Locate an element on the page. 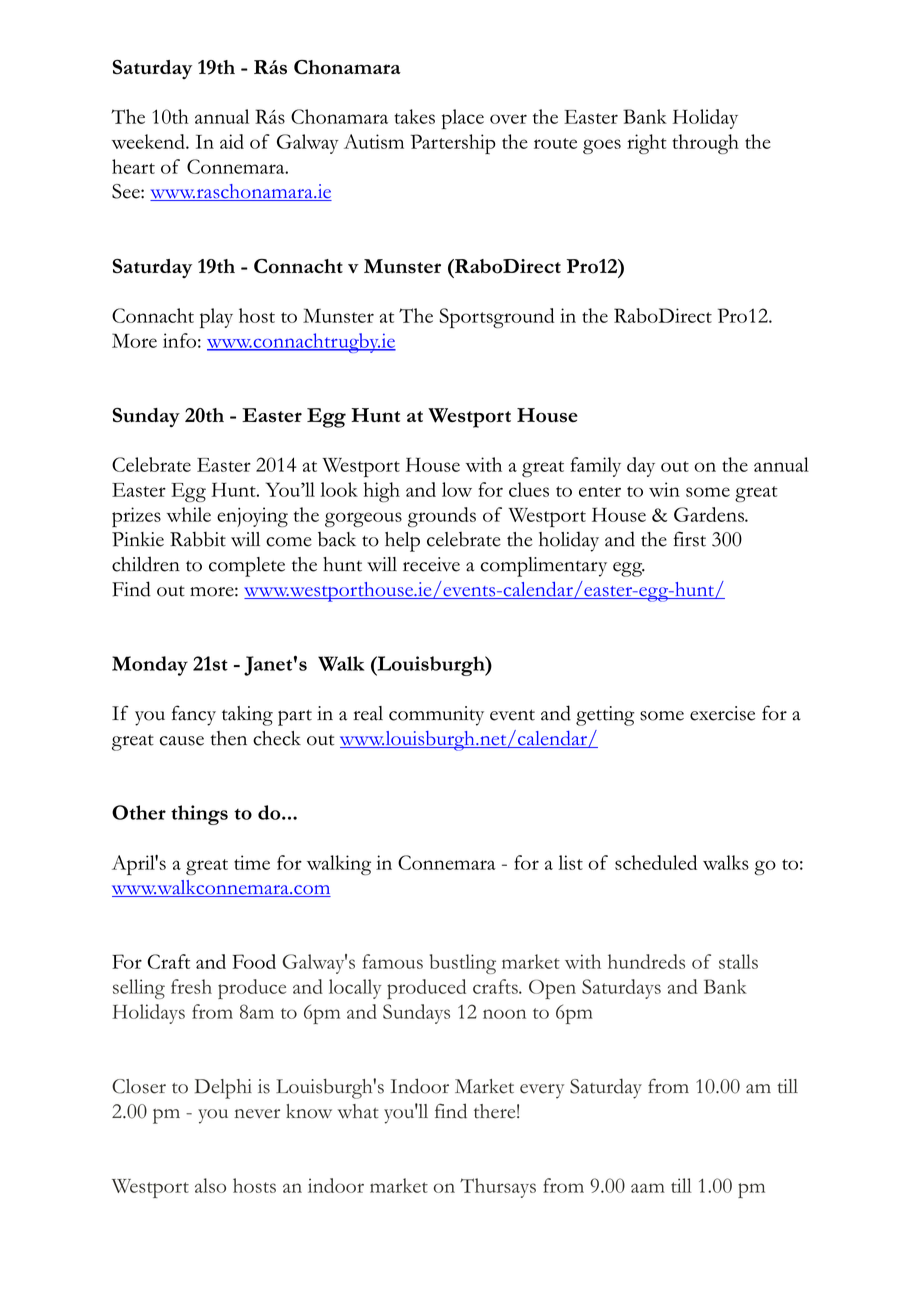 The height and width of the page is (1308, 924). aam is located at coordinates (648, 1188).
